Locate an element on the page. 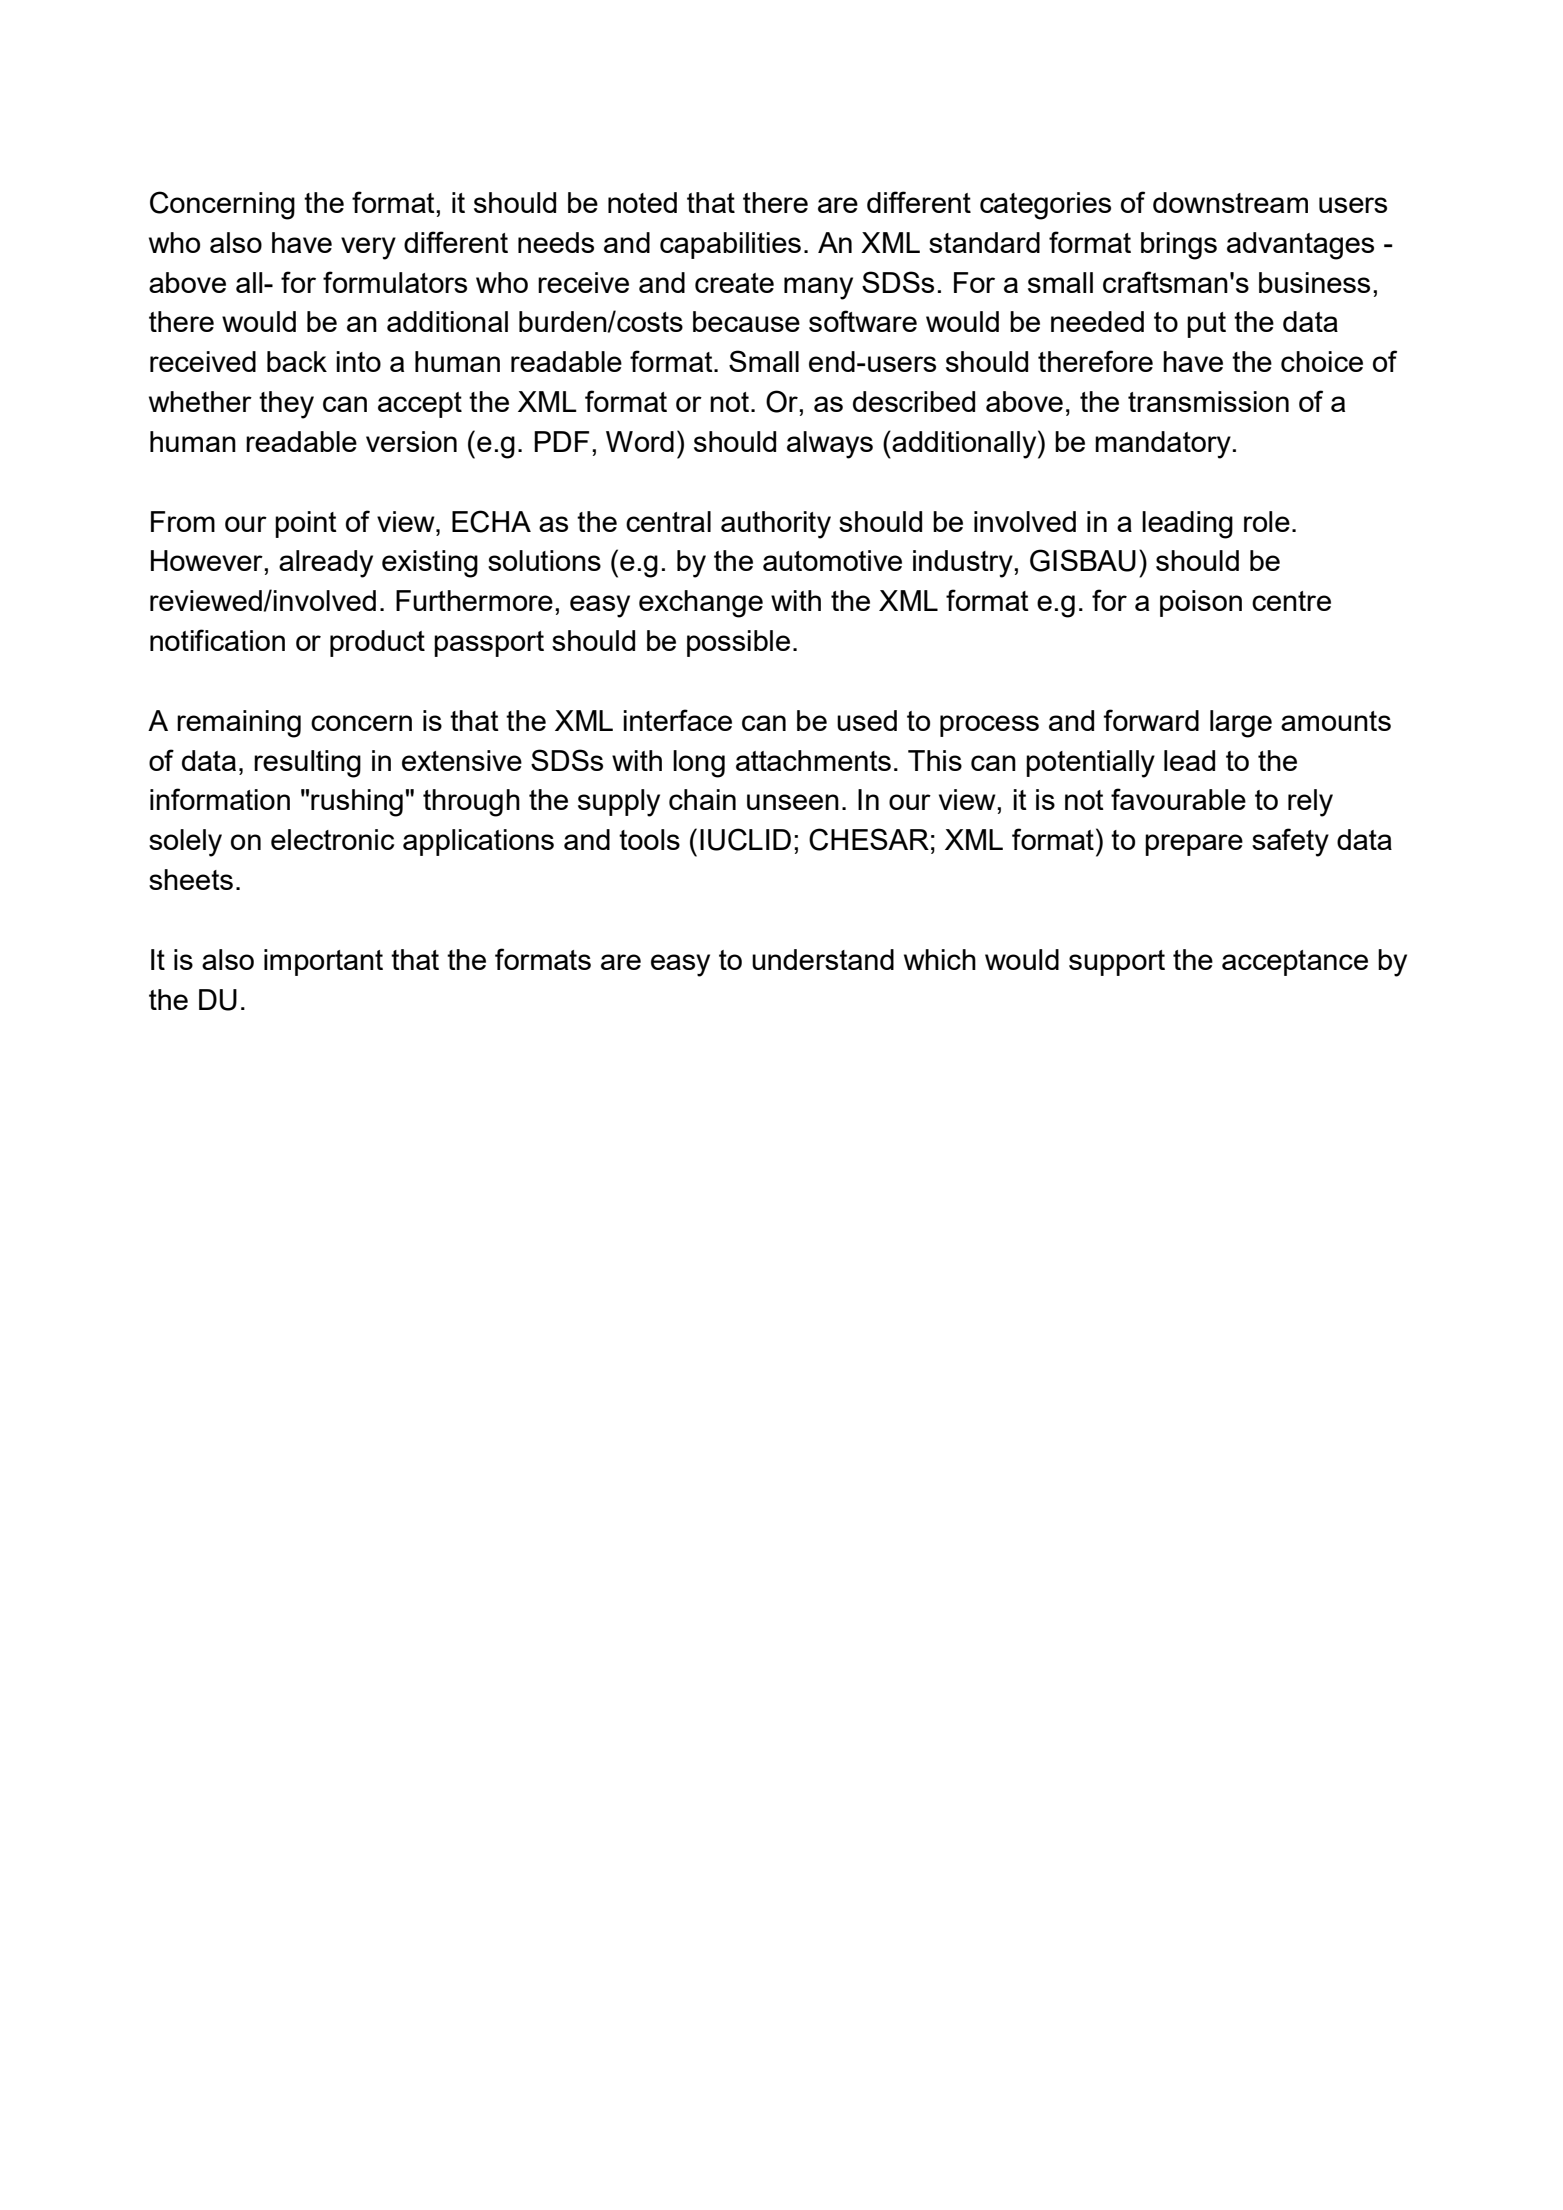  favourable is located at coordinates (1178, 799).
